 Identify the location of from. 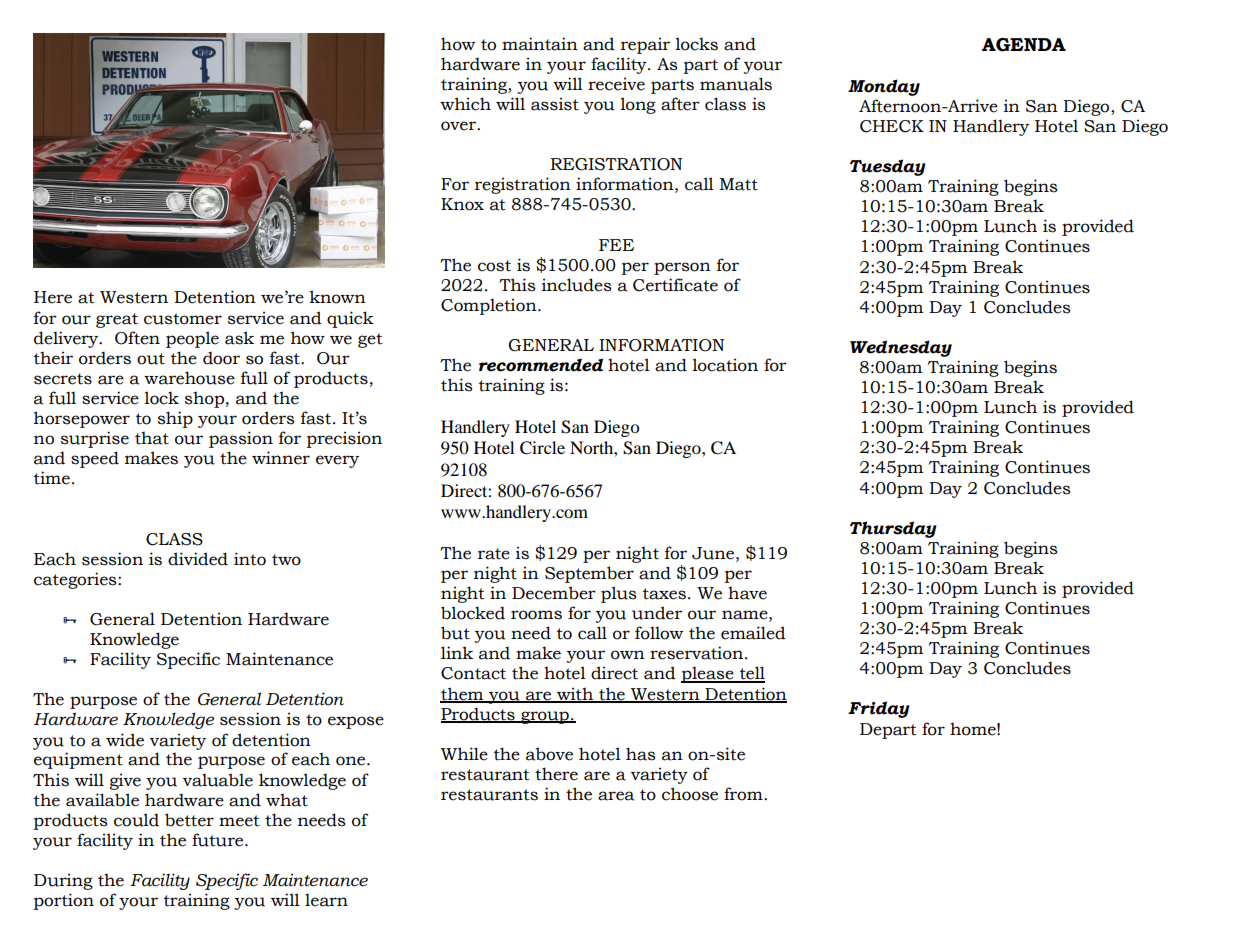
(744, 794).
